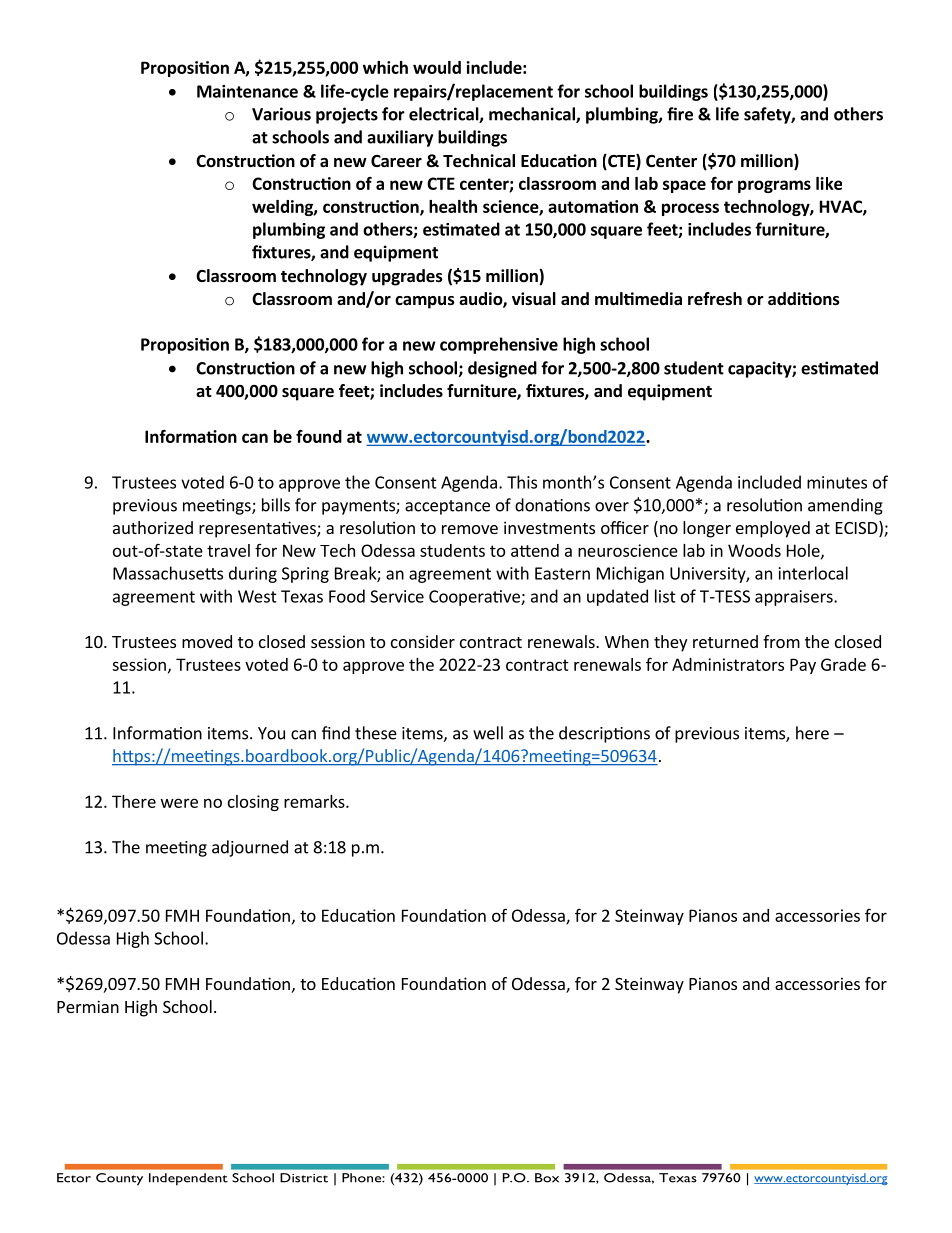 The height and width of the image is (1233, 952). Describe the element at coordinates (488, 733) in the image. I see `well` at that location.
